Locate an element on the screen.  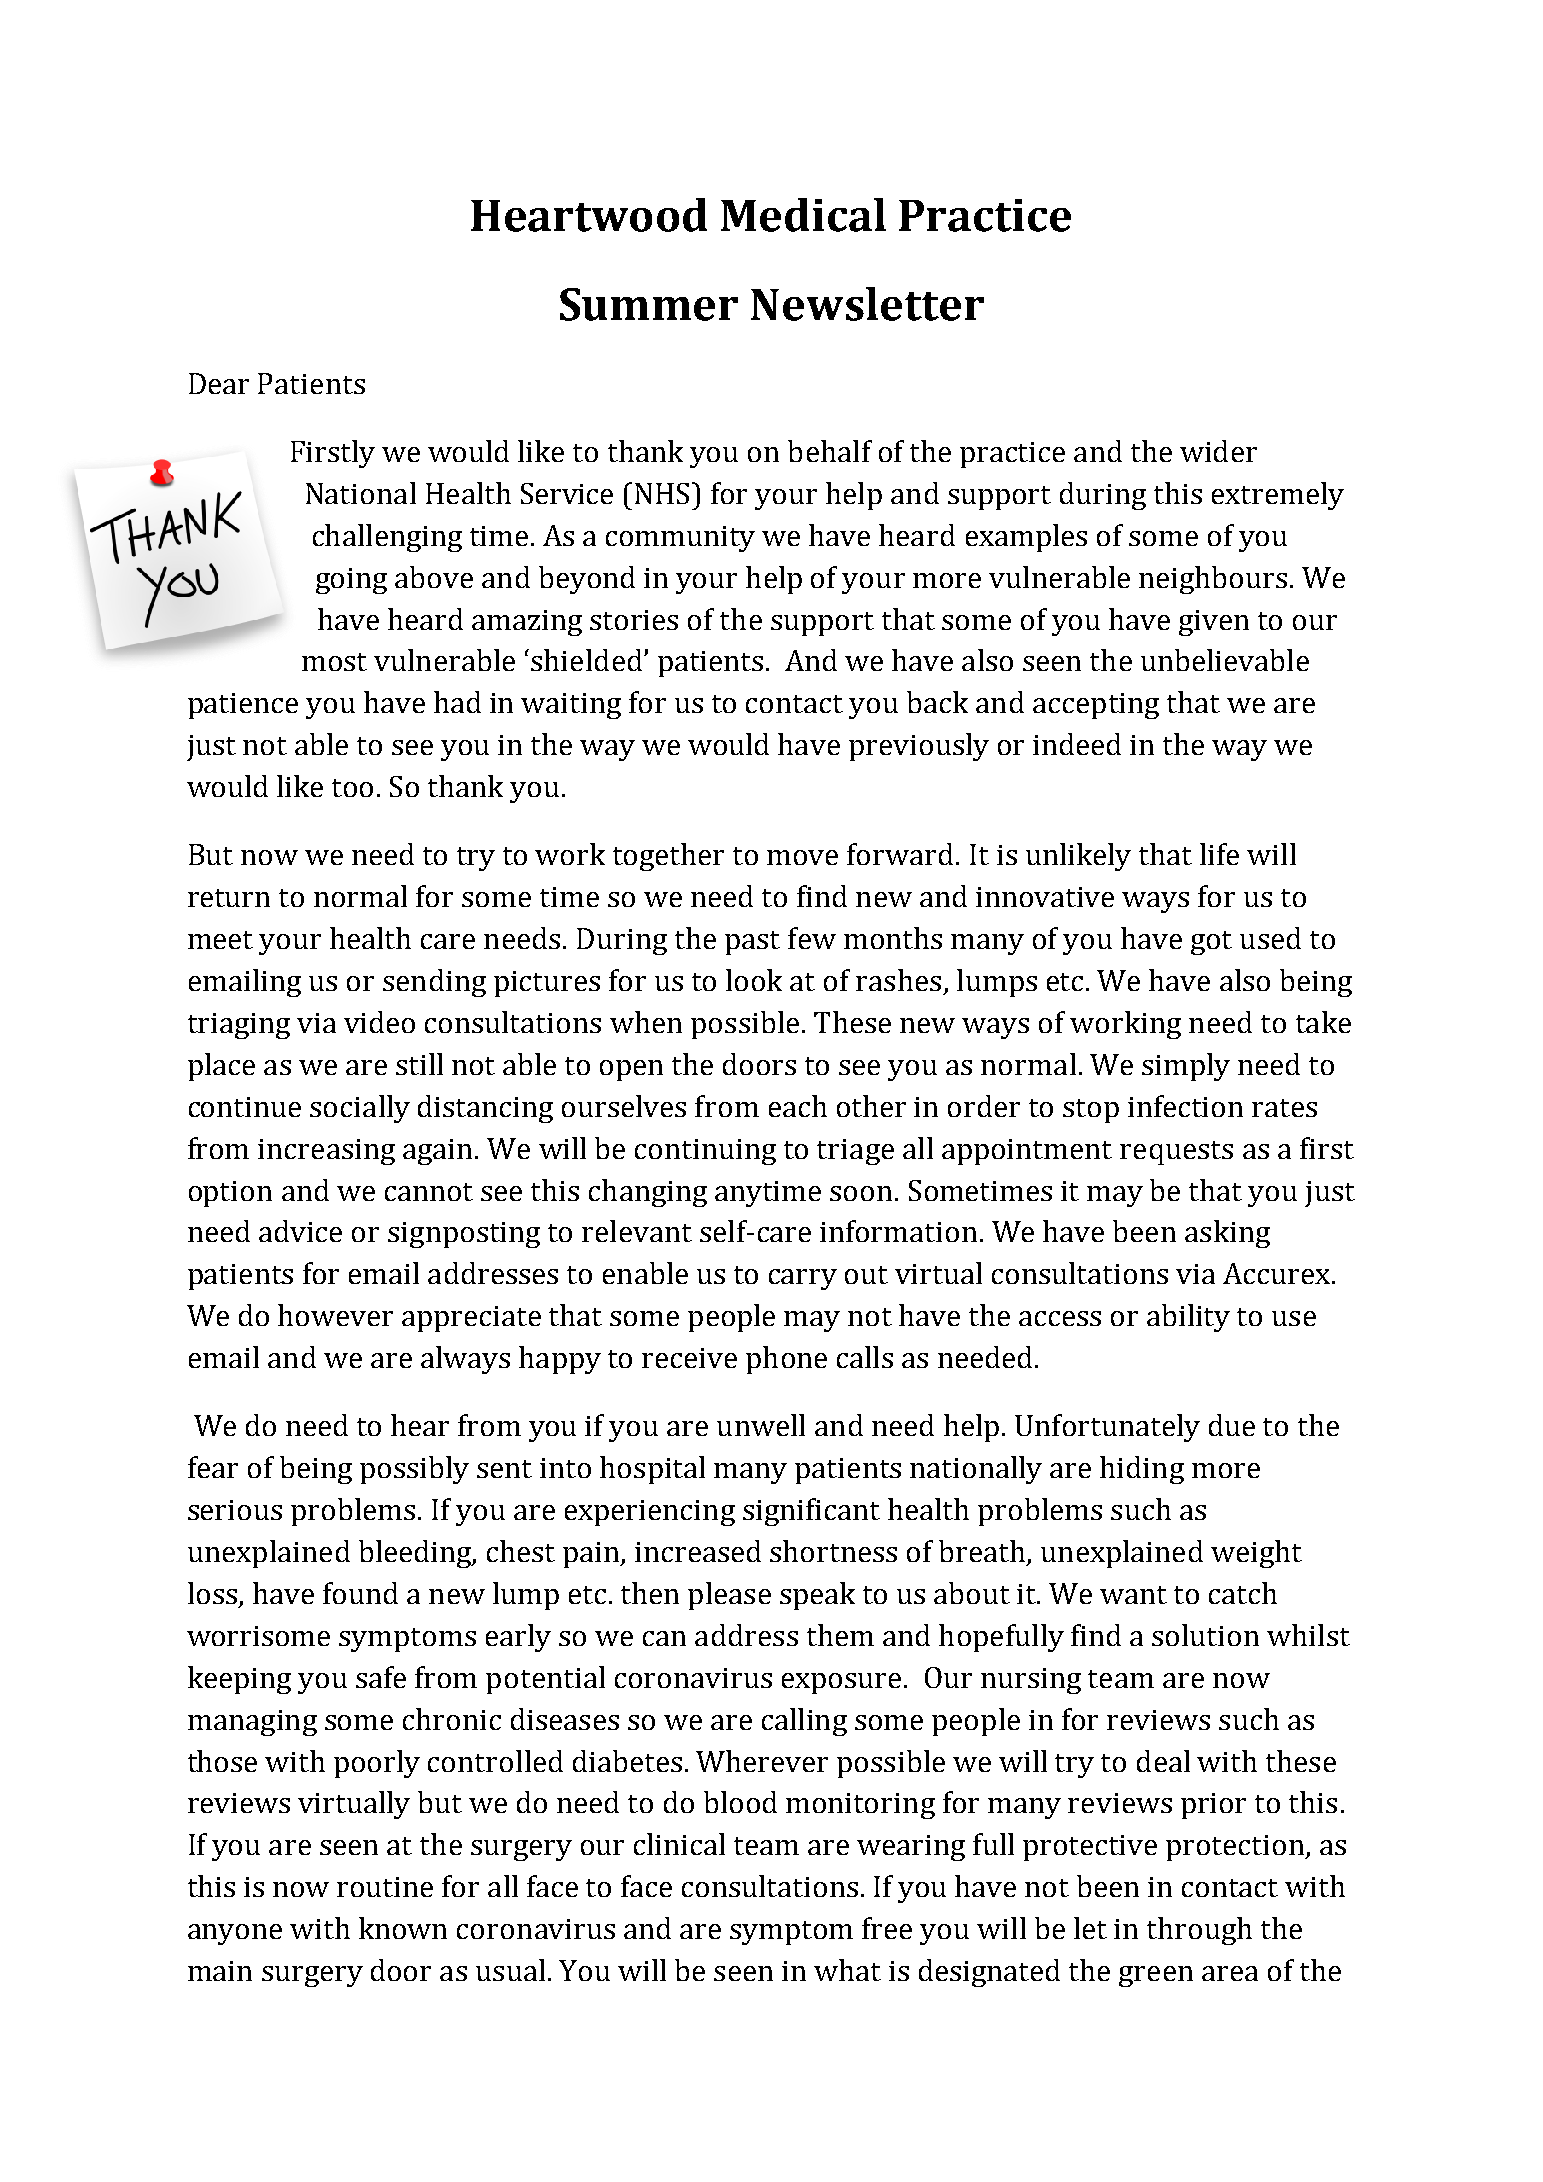
most is located at coordinates (334, 662).
